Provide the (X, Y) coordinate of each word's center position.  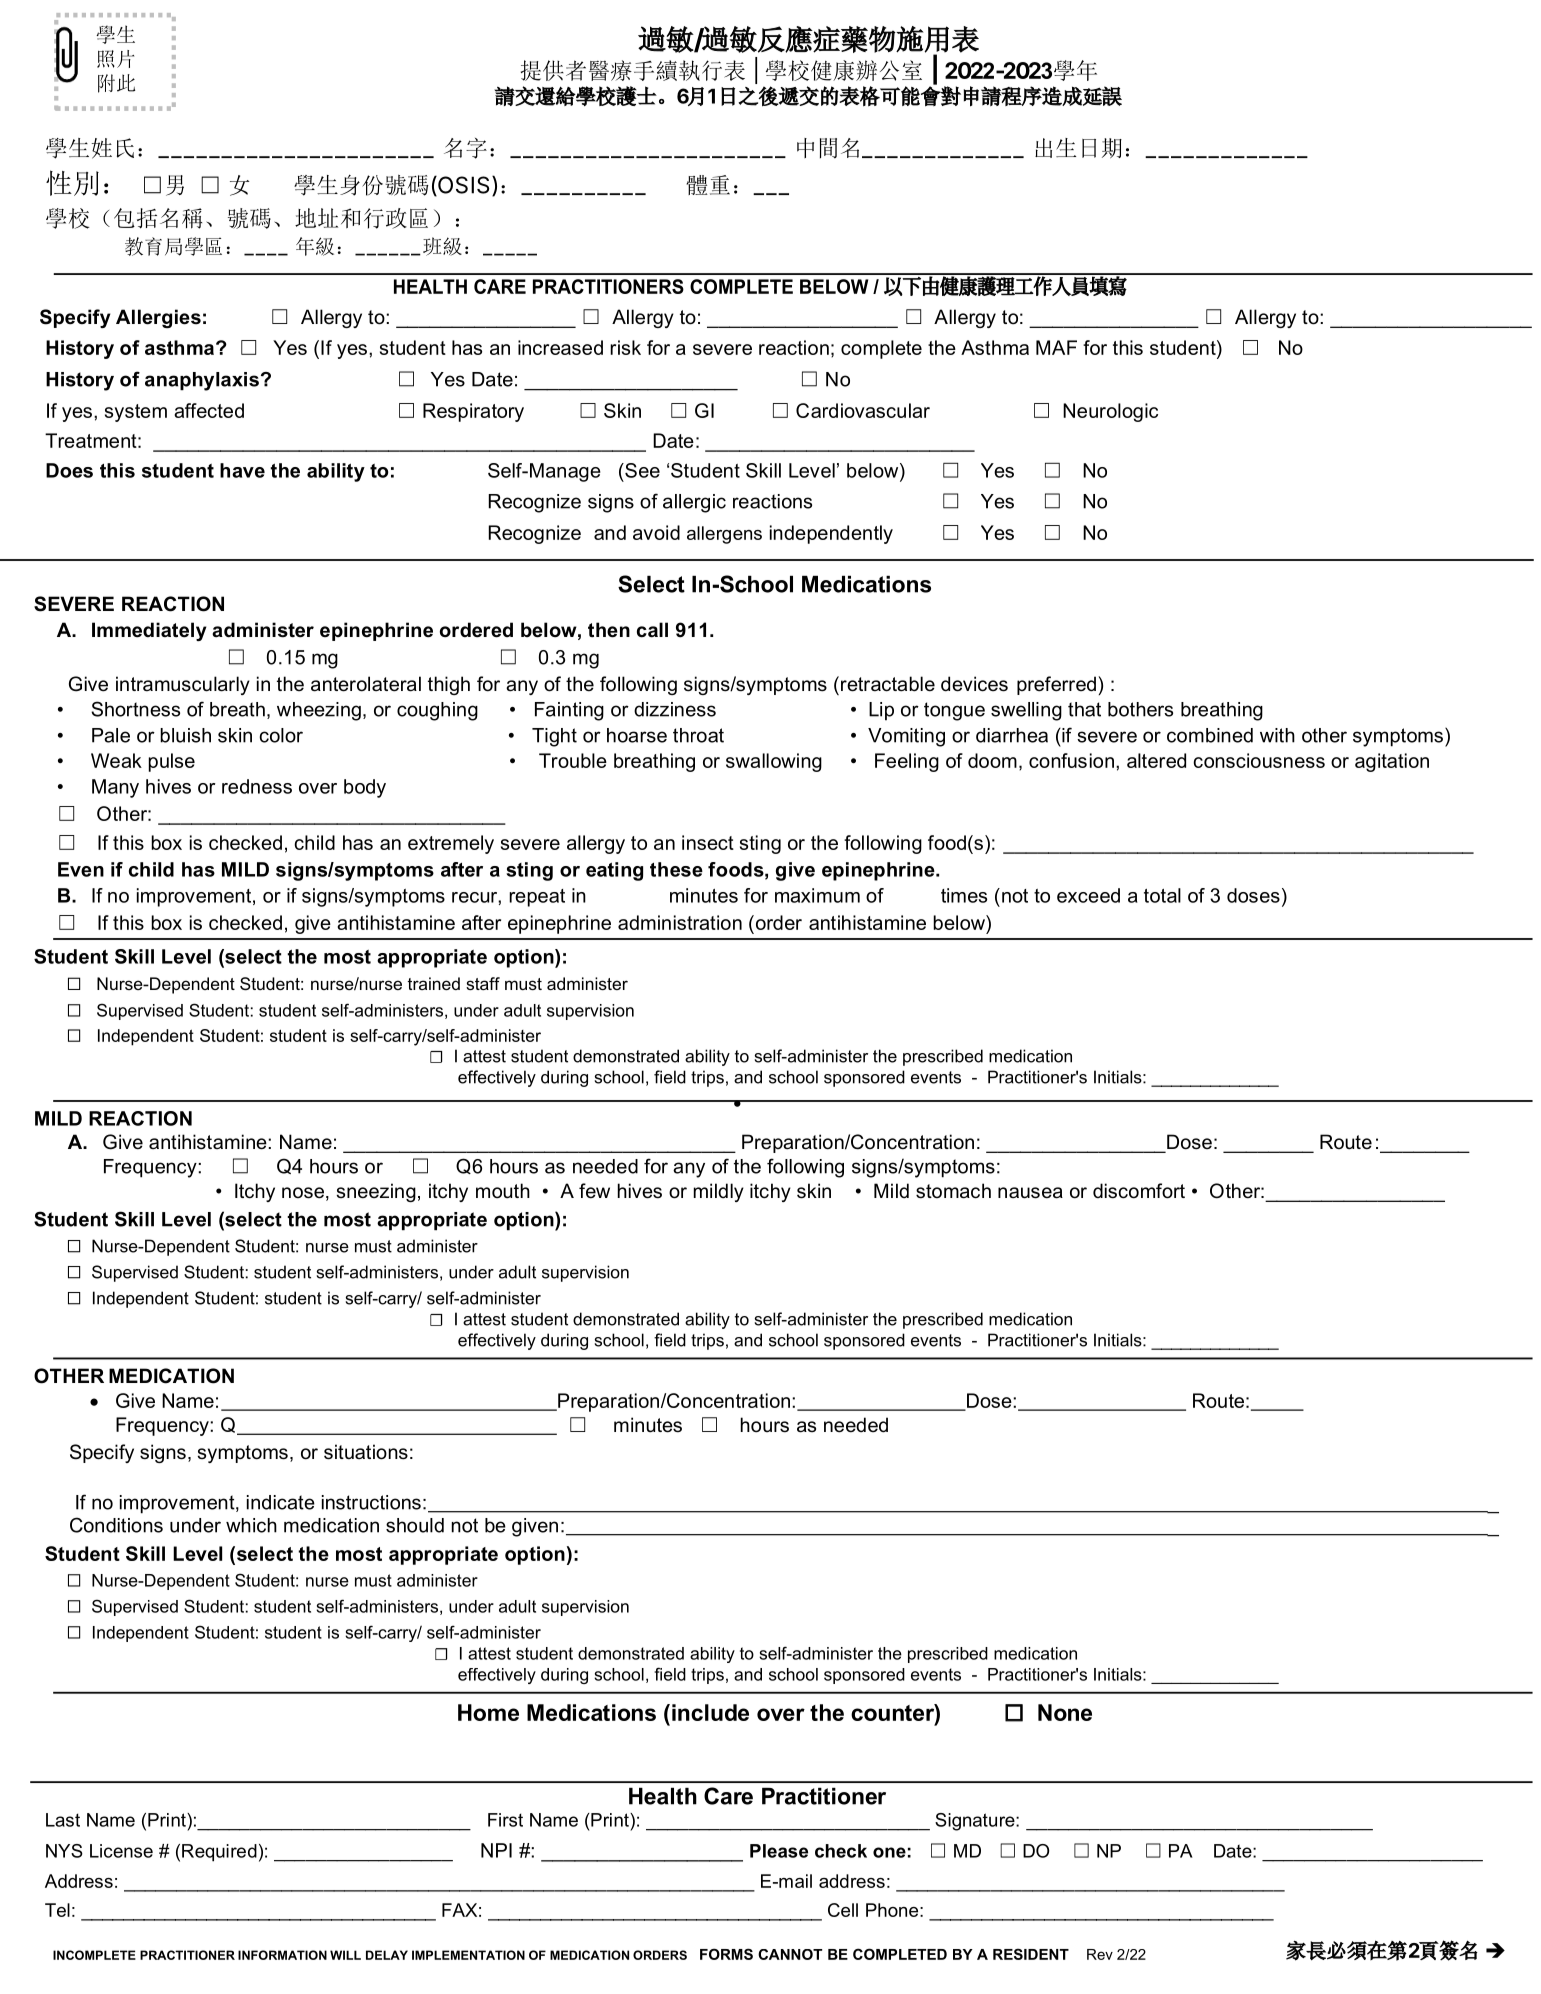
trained (434, 983)
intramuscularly (183, 685)
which (251, 1525)
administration (680, 922)
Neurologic (1110, 412)
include (710, 1712)
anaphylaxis (202, 381)
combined (1210, 735)
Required (219, 1853)
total (1162, 895)
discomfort (1139, 1191)
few (594, 1191)
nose (303, 1193)
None (1065, 1712)
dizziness (675, 709)
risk (625, 347)
